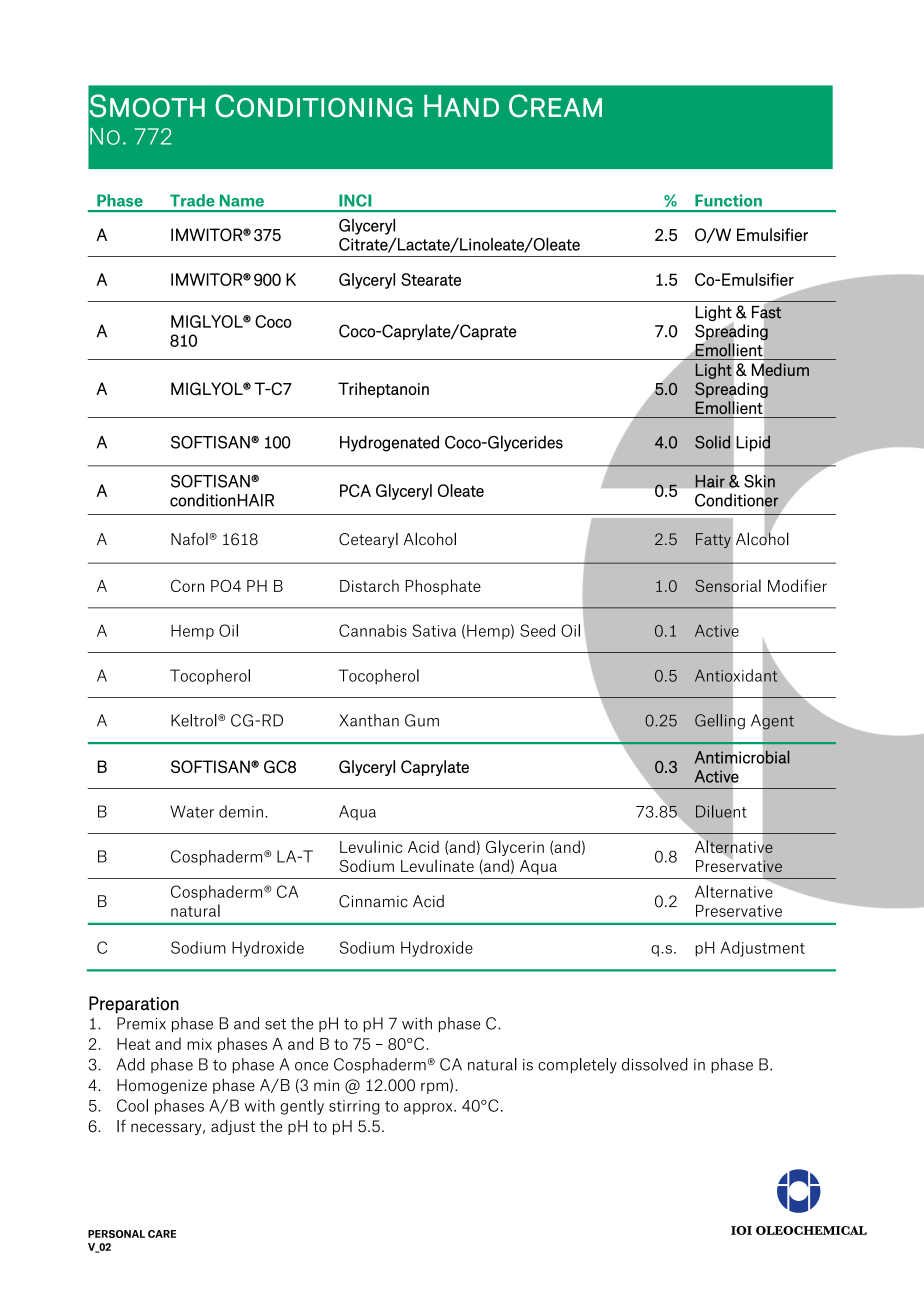  I want to click on approx, so click(429, 1109).
